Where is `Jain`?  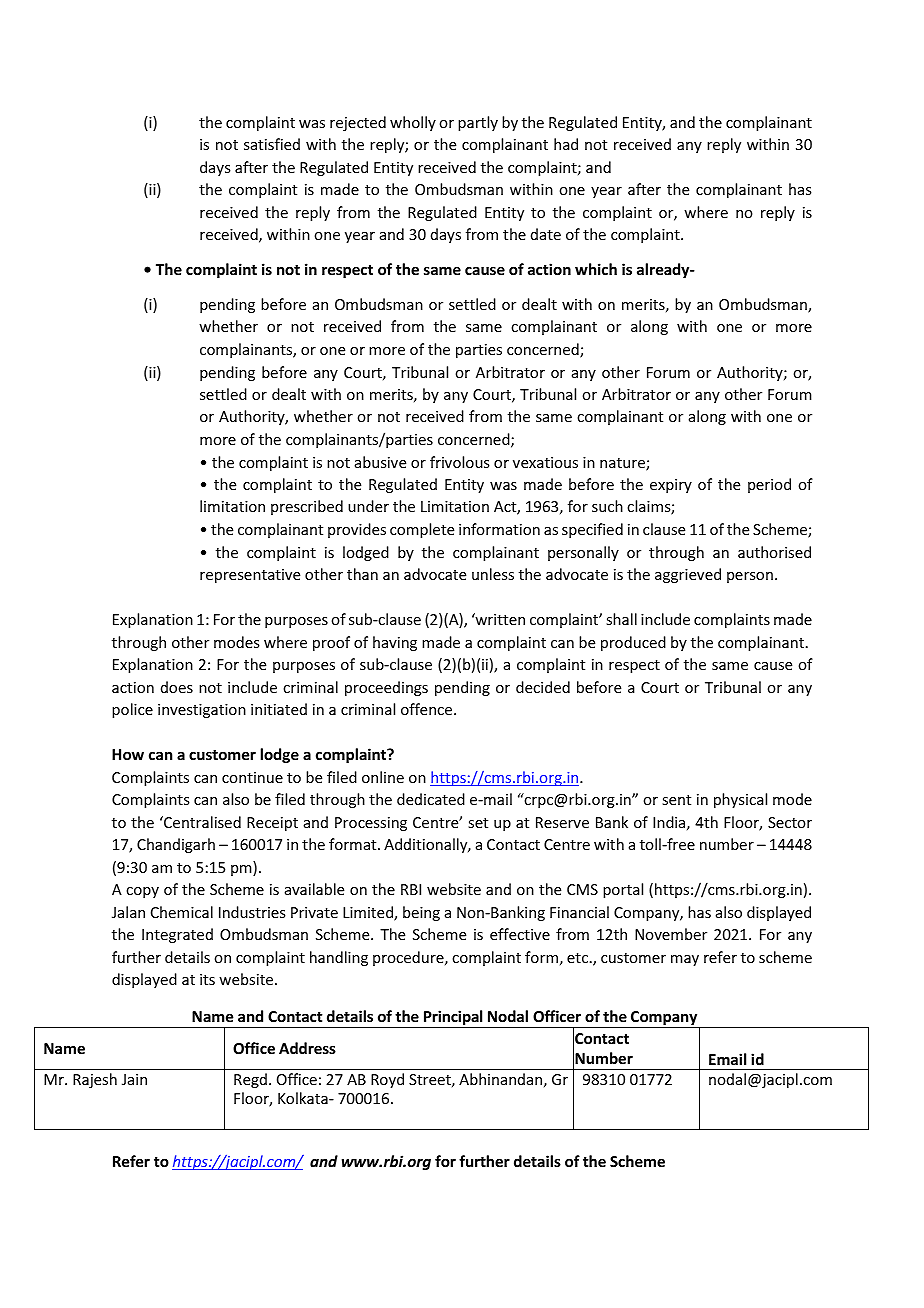
Jain is located at coordinates (134, 1079).
